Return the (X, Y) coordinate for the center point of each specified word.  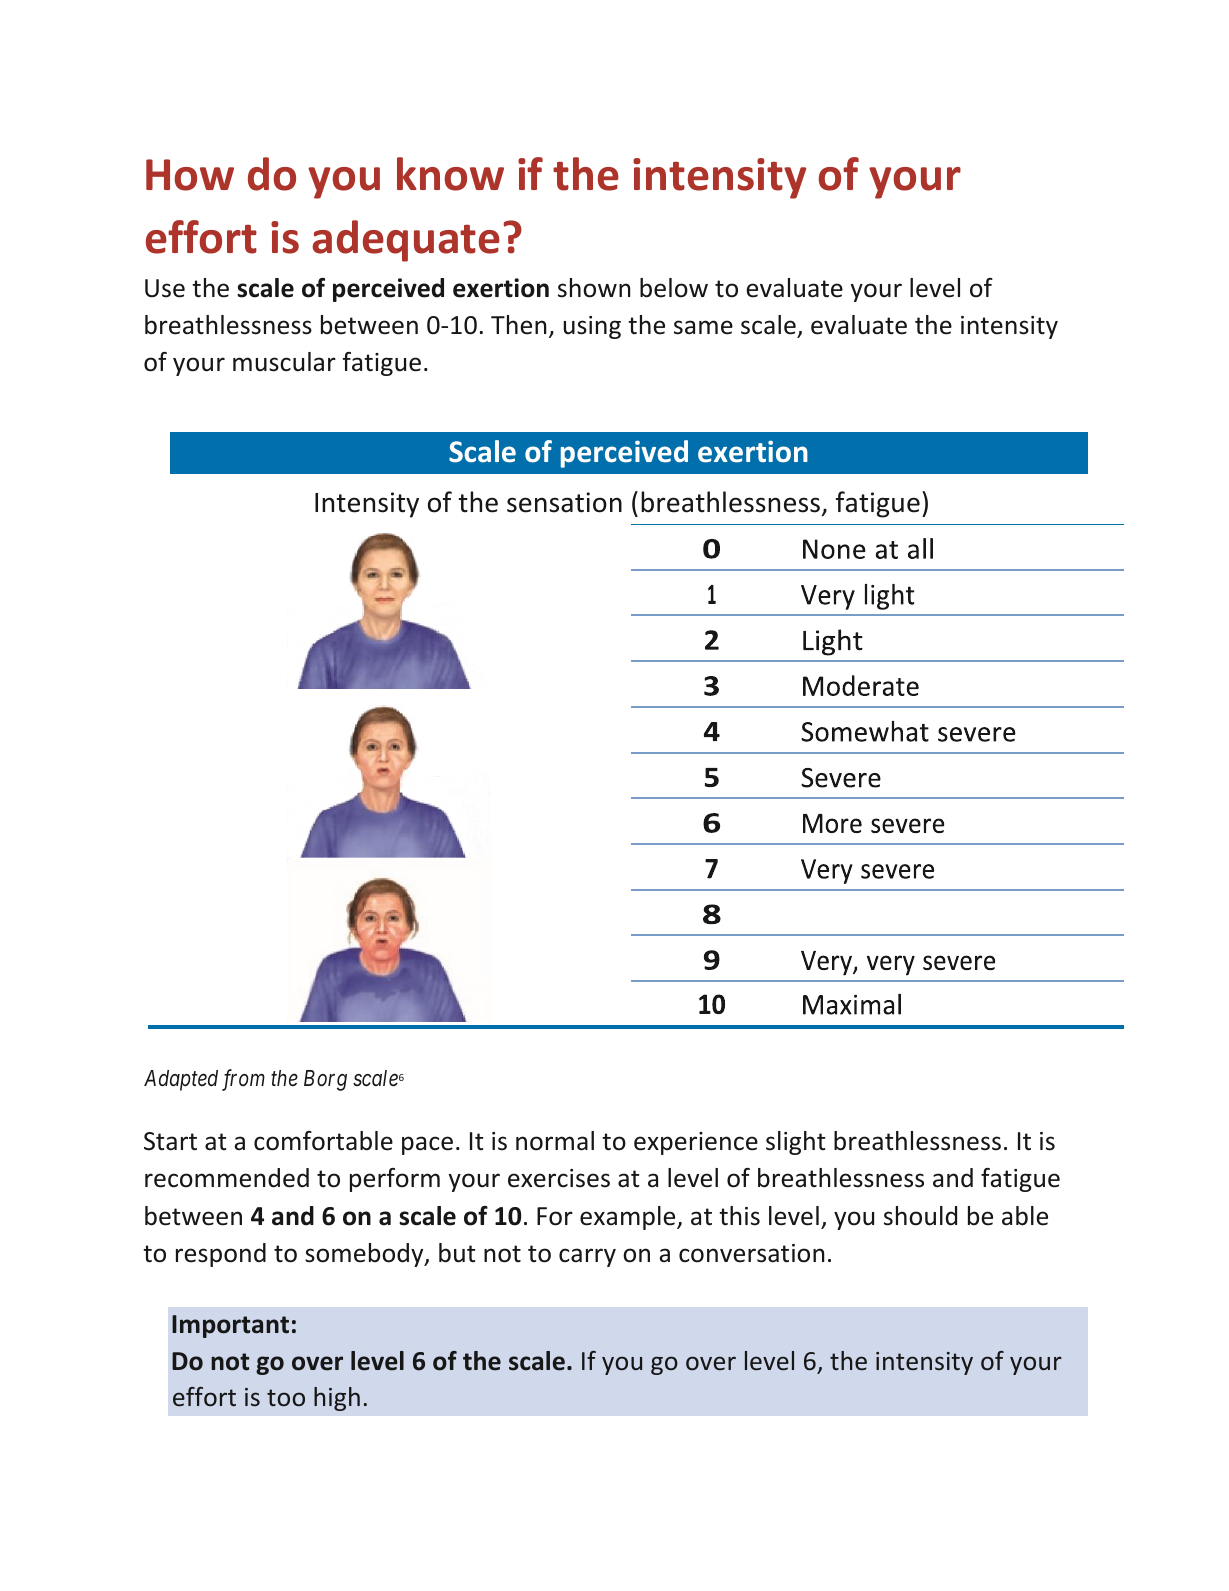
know (450, 174)
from (243, 1080)
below (674, 288)
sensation (564, 502)
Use (165, 288)
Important (230, 1326)
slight (796, 1143)
